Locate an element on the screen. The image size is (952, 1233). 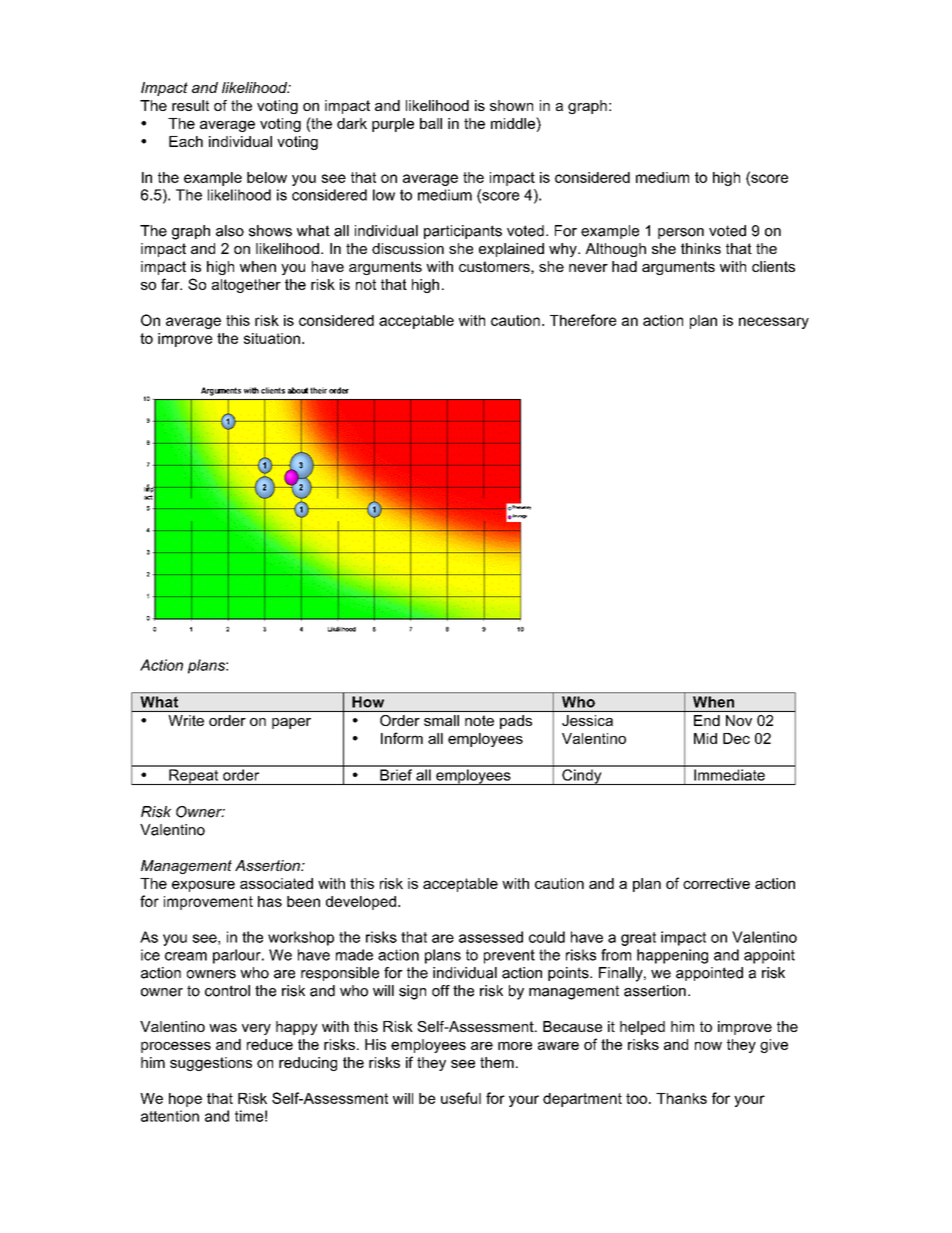
ball is located at coordinates (431, 123).
